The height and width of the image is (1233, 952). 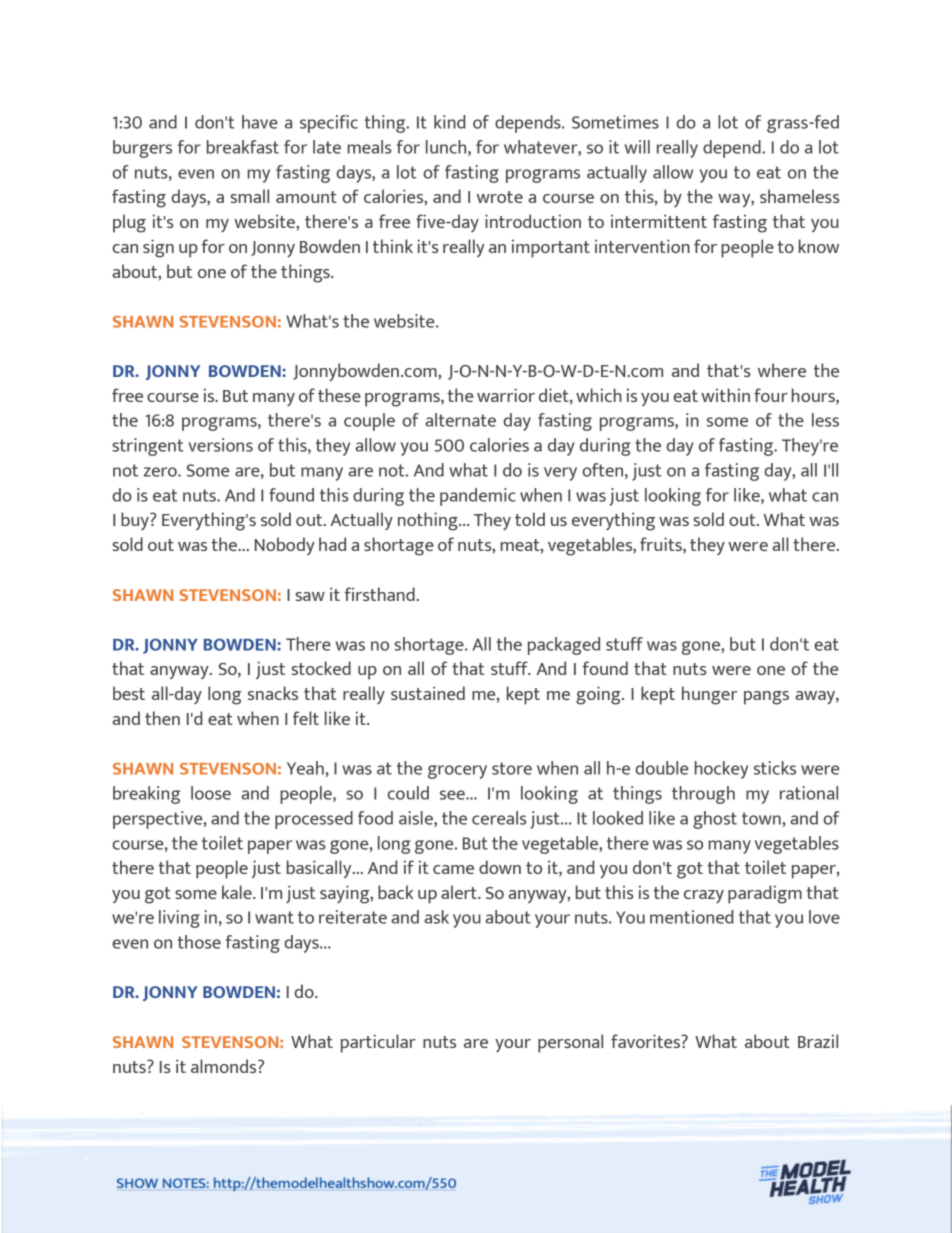 What do you see at coordinates (637, 147) in the image?
I see `will` at bounding box center [637, 147].
